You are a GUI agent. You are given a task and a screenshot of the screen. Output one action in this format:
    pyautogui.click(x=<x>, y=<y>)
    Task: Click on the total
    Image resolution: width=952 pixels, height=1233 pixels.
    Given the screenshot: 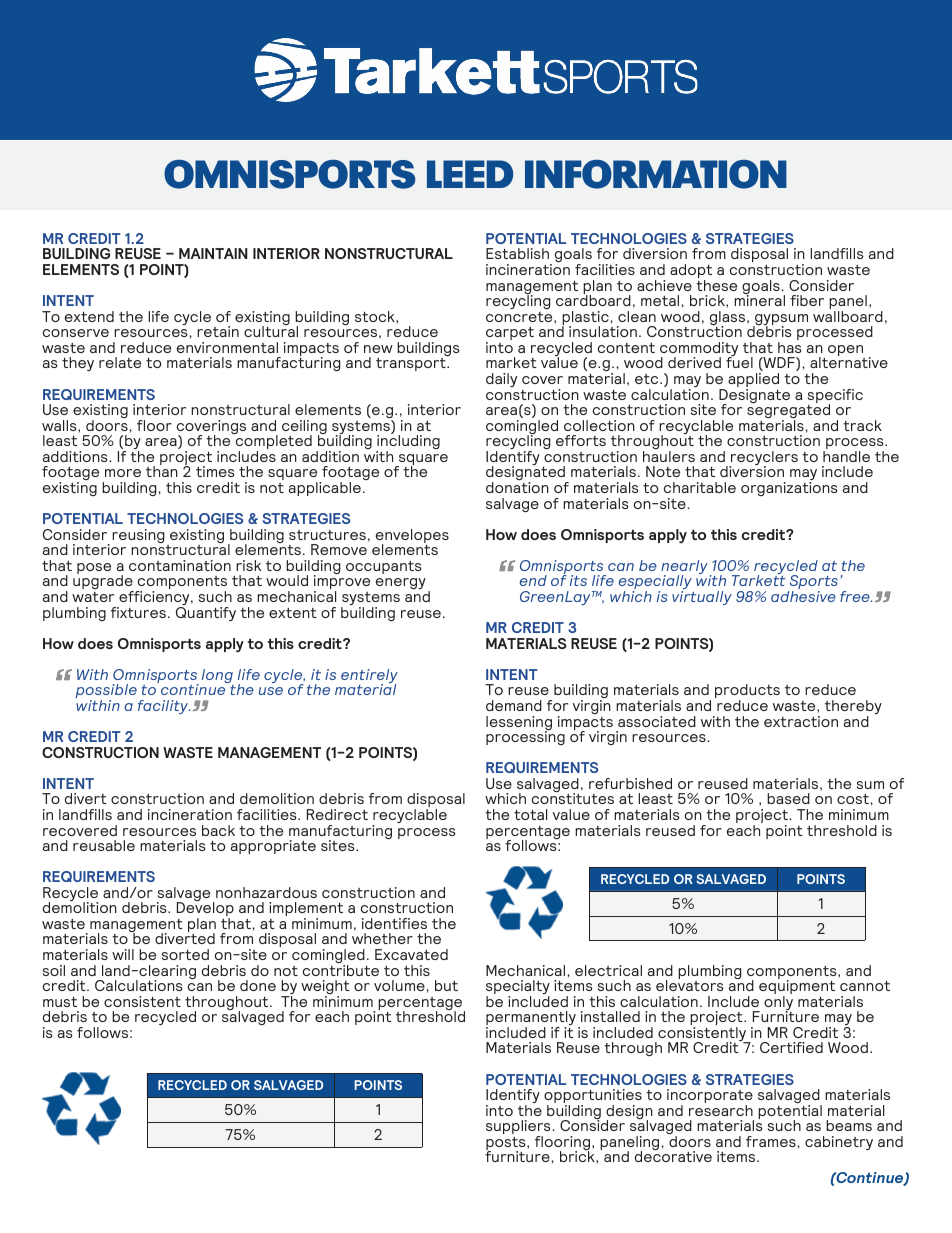 What is the action you would take?
    pyautogui.click(x=530, y=814)
